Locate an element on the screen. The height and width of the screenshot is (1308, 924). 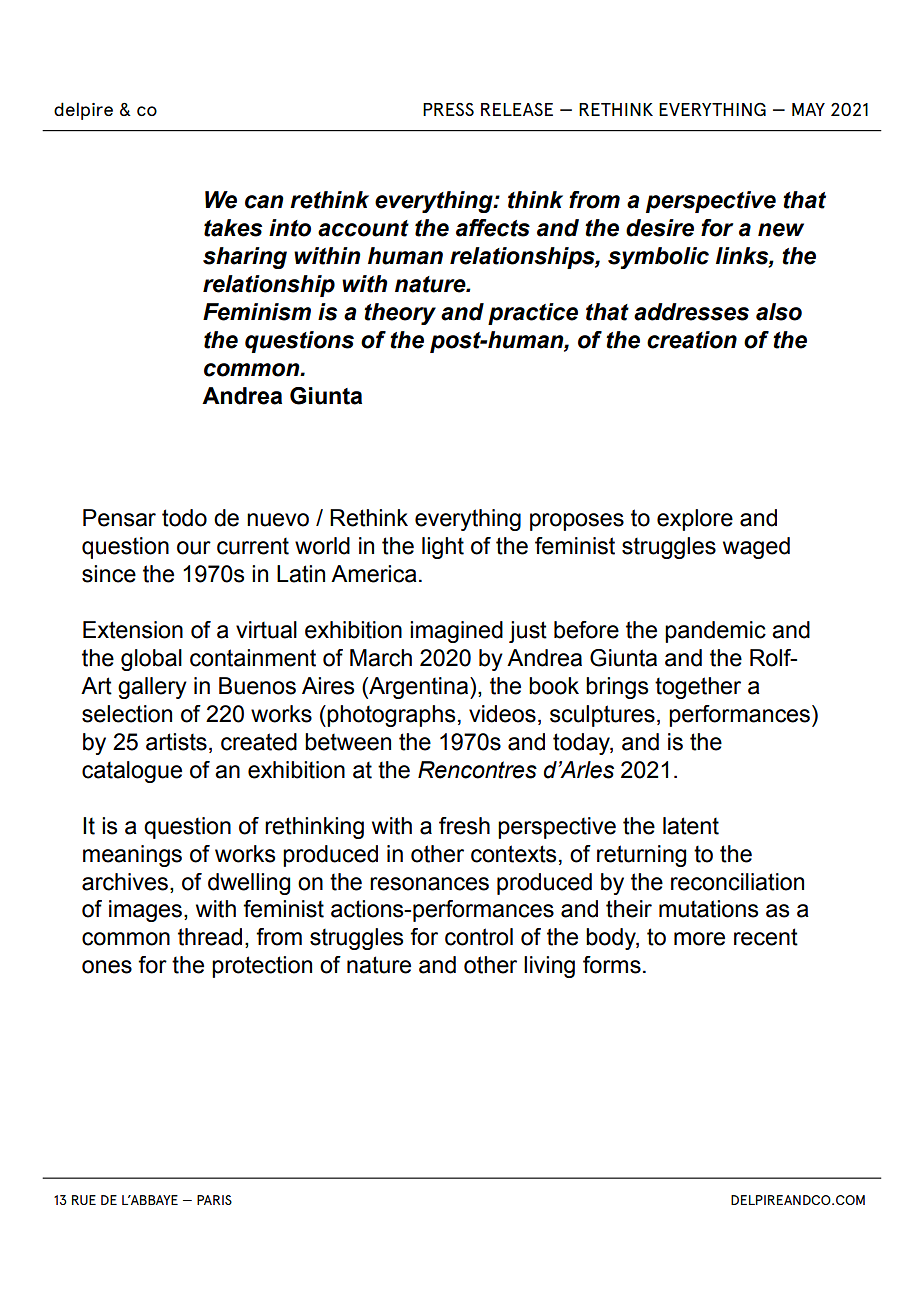
forms is located at coordinates (612, 965).
